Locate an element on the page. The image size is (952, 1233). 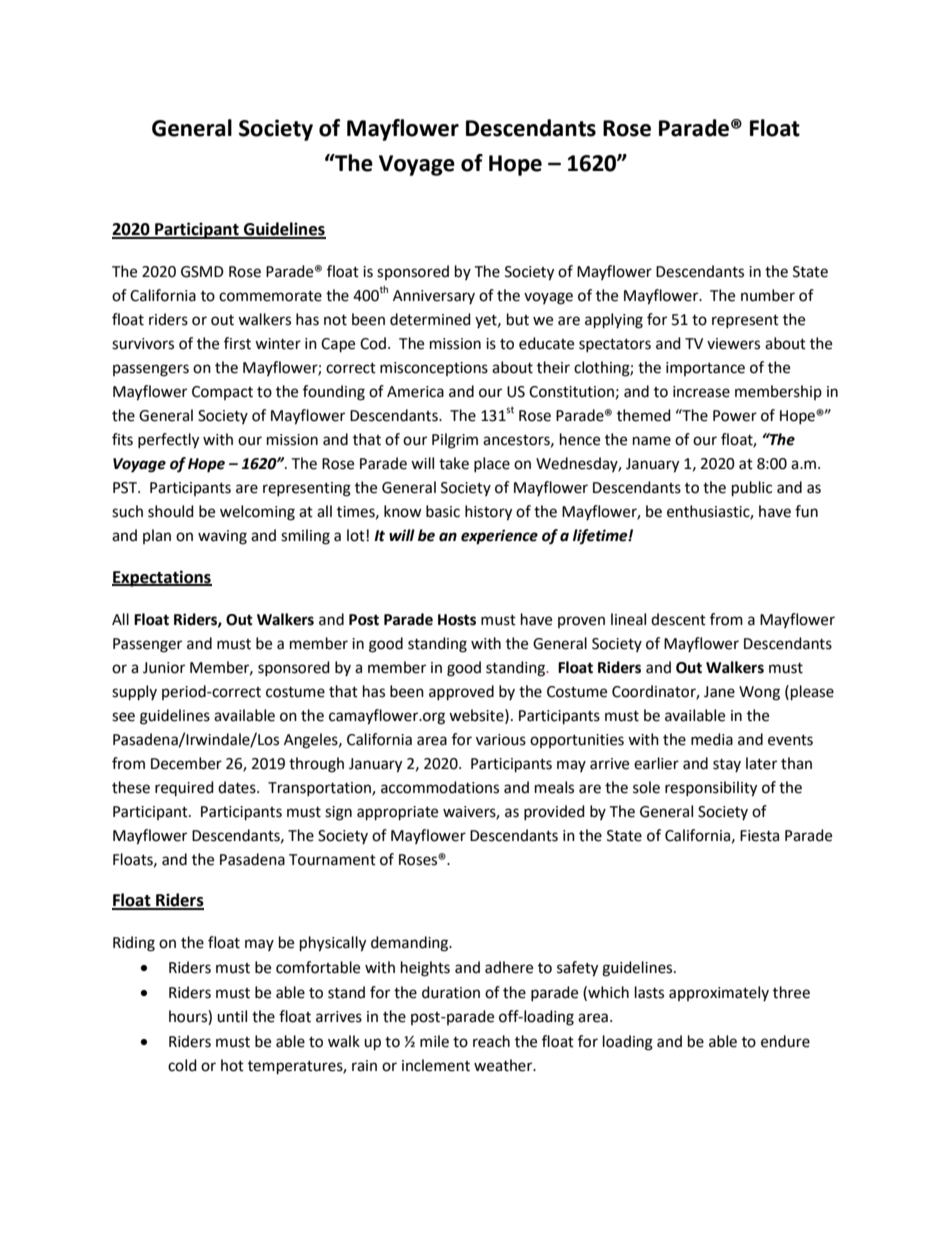
first is located at coordinates (237, 343).
